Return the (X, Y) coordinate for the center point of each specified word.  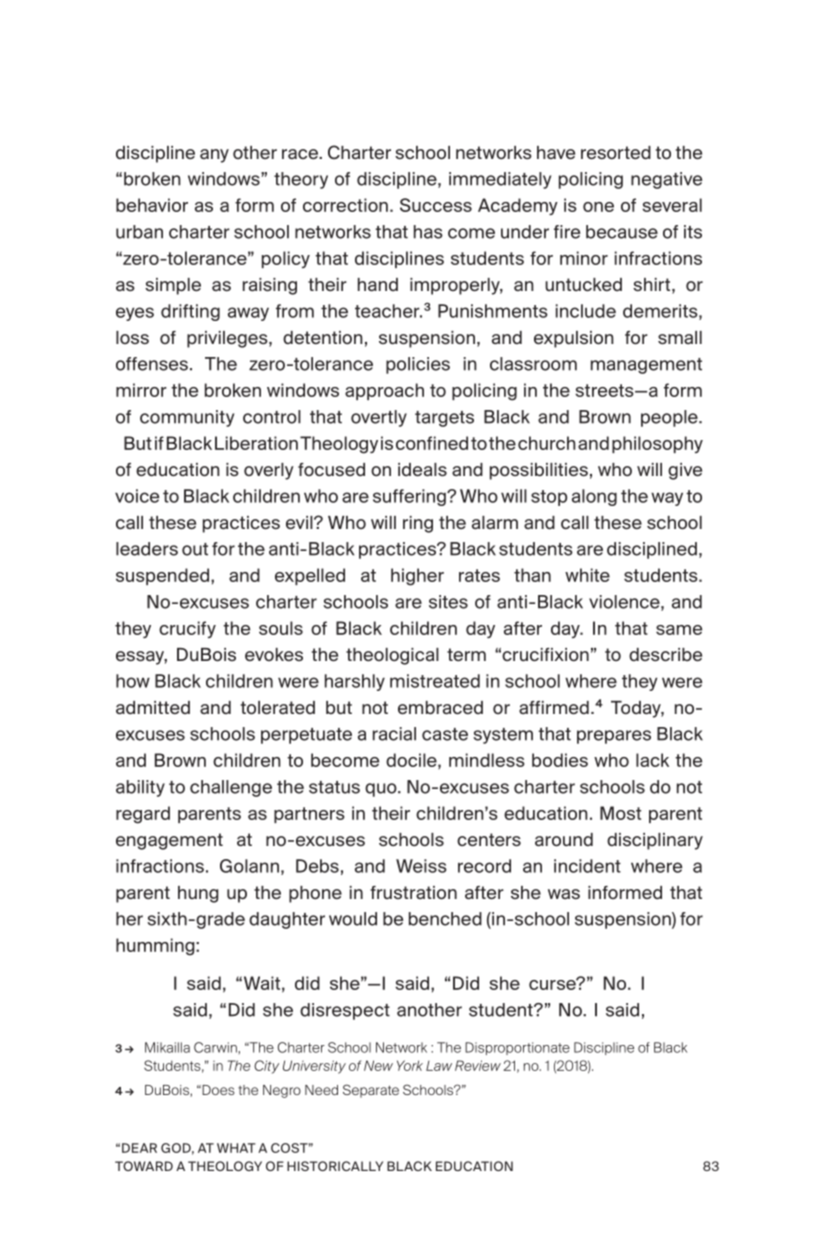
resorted (616, 152)
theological (392, 656)
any (214, 156)
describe (665, 654)
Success (436, 205)
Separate (371, 1091)
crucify (187, 629)
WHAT (236, 1148)
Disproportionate (517, 1048)
